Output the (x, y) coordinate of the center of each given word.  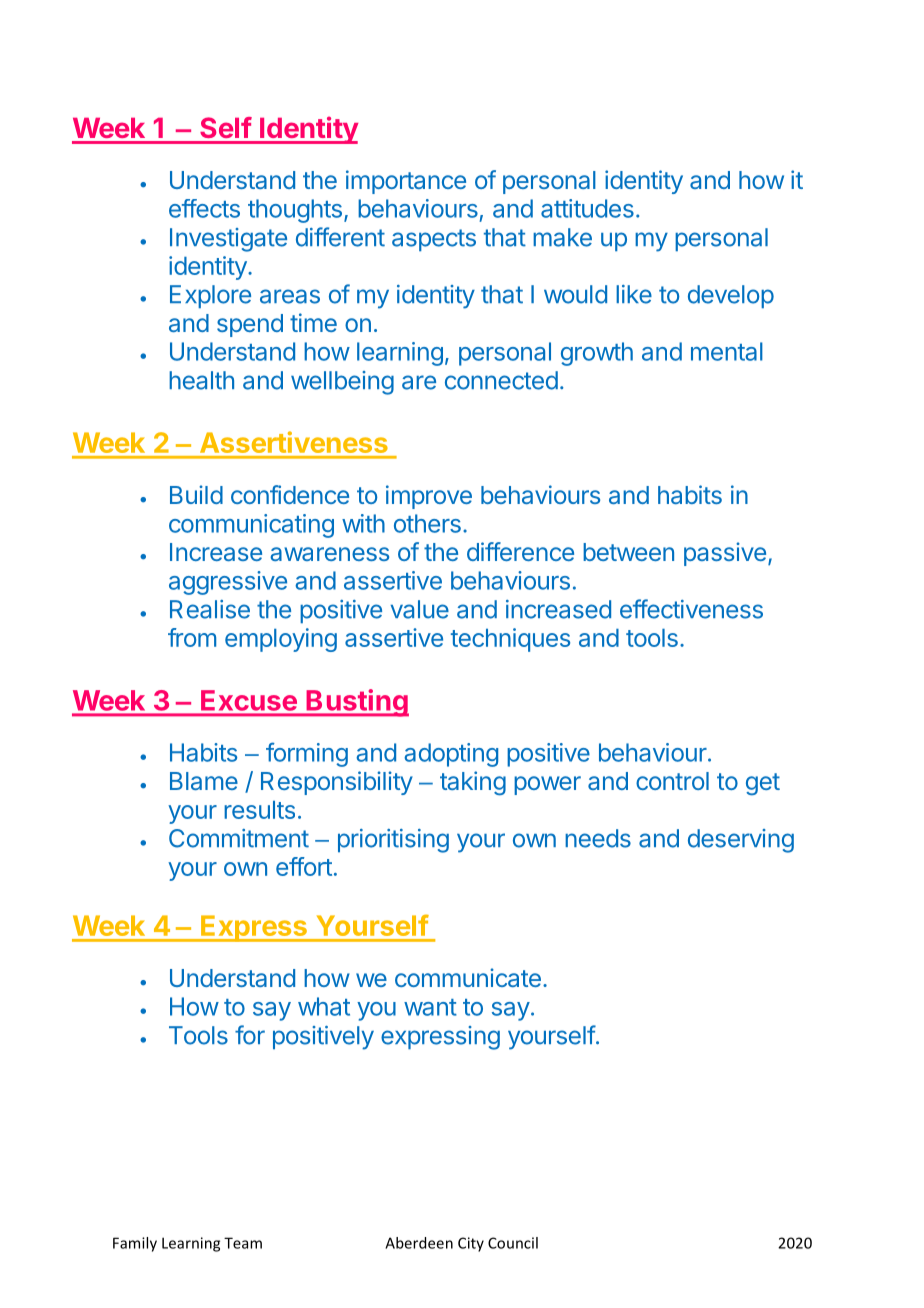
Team (243, 1243)
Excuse (249, 700)
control (672, 781)
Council (513, 1243)
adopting (451, 755)
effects (204, 208)
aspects (434, 240)
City (471, 1244)
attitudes (587, 208)
